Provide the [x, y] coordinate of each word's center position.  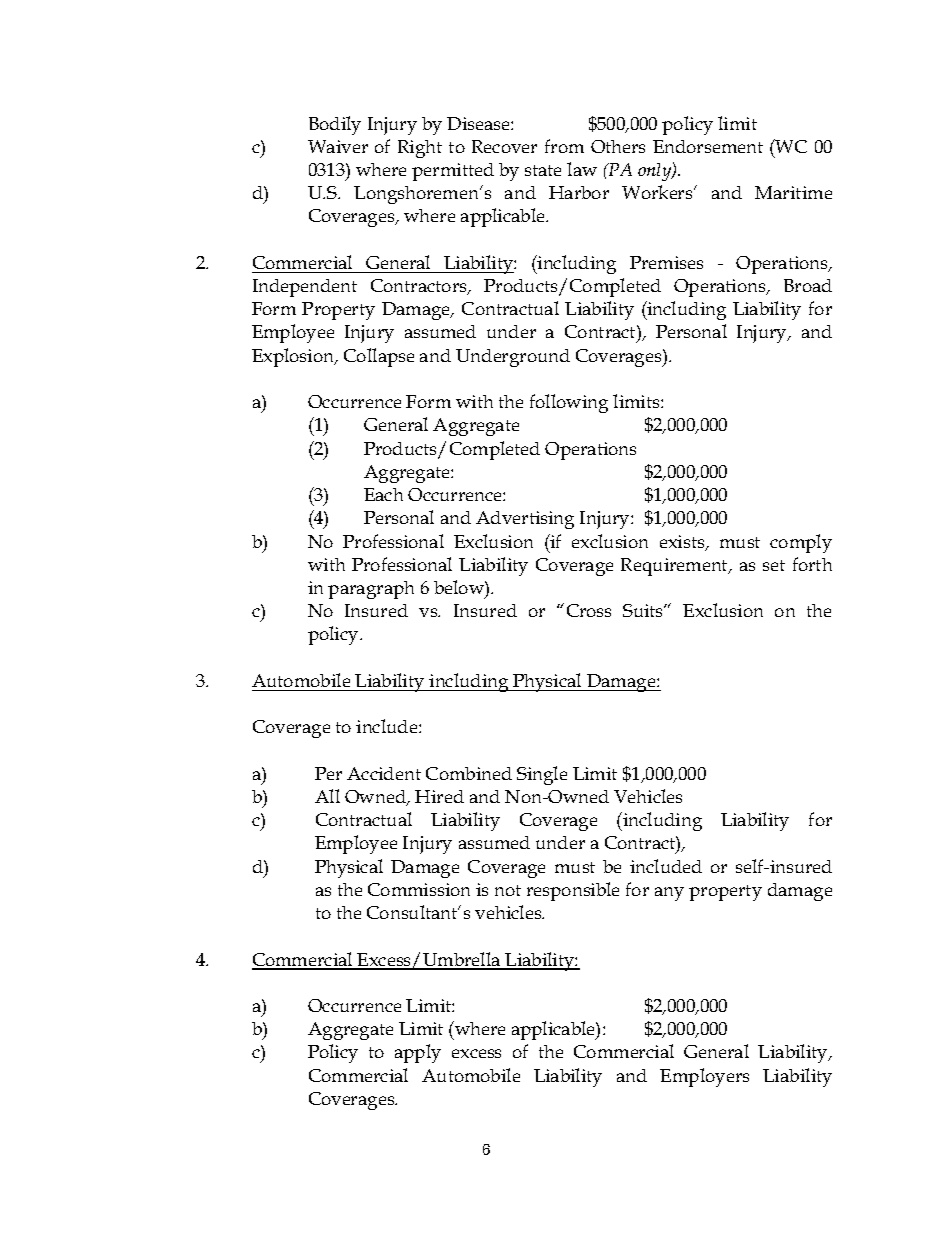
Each [383, 494]
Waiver [338, 146]
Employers [704, 1077]
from [564, 146]
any [669, 894]
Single [542, 775]
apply [418, 1053]
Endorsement [708, 146]
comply [801, 543]
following [569, 403]
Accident [384, 773]
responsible [573, 891]
